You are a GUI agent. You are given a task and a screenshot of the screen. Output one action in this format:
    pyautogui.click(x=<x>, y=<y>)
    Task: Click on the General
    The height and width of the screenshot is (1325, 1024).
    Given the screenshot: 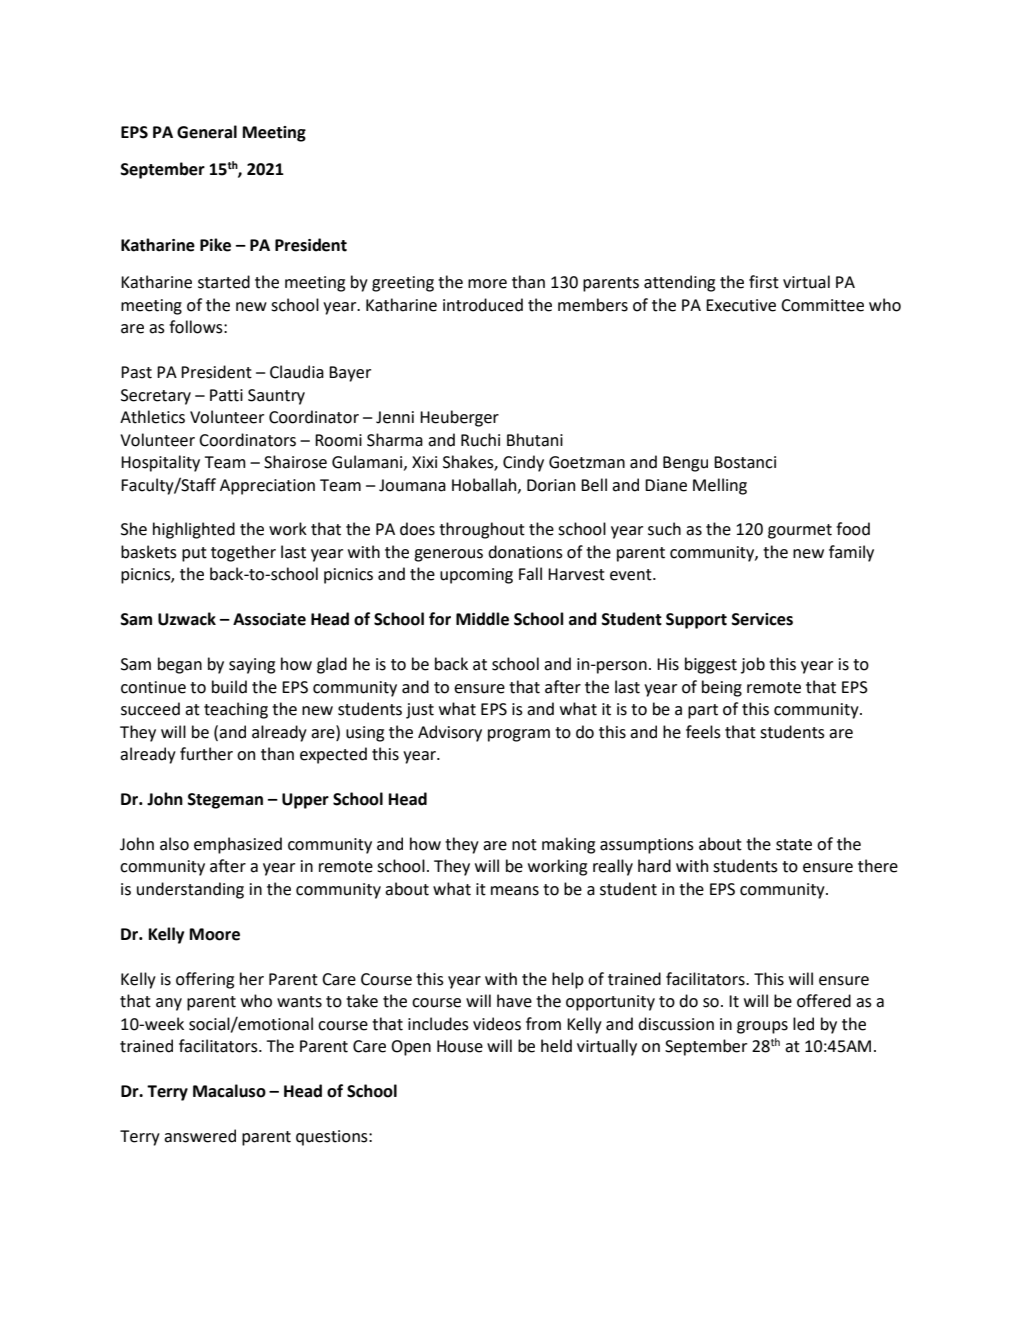 What is the action you would take?
    pyautogui.click(x=207, y=132)
